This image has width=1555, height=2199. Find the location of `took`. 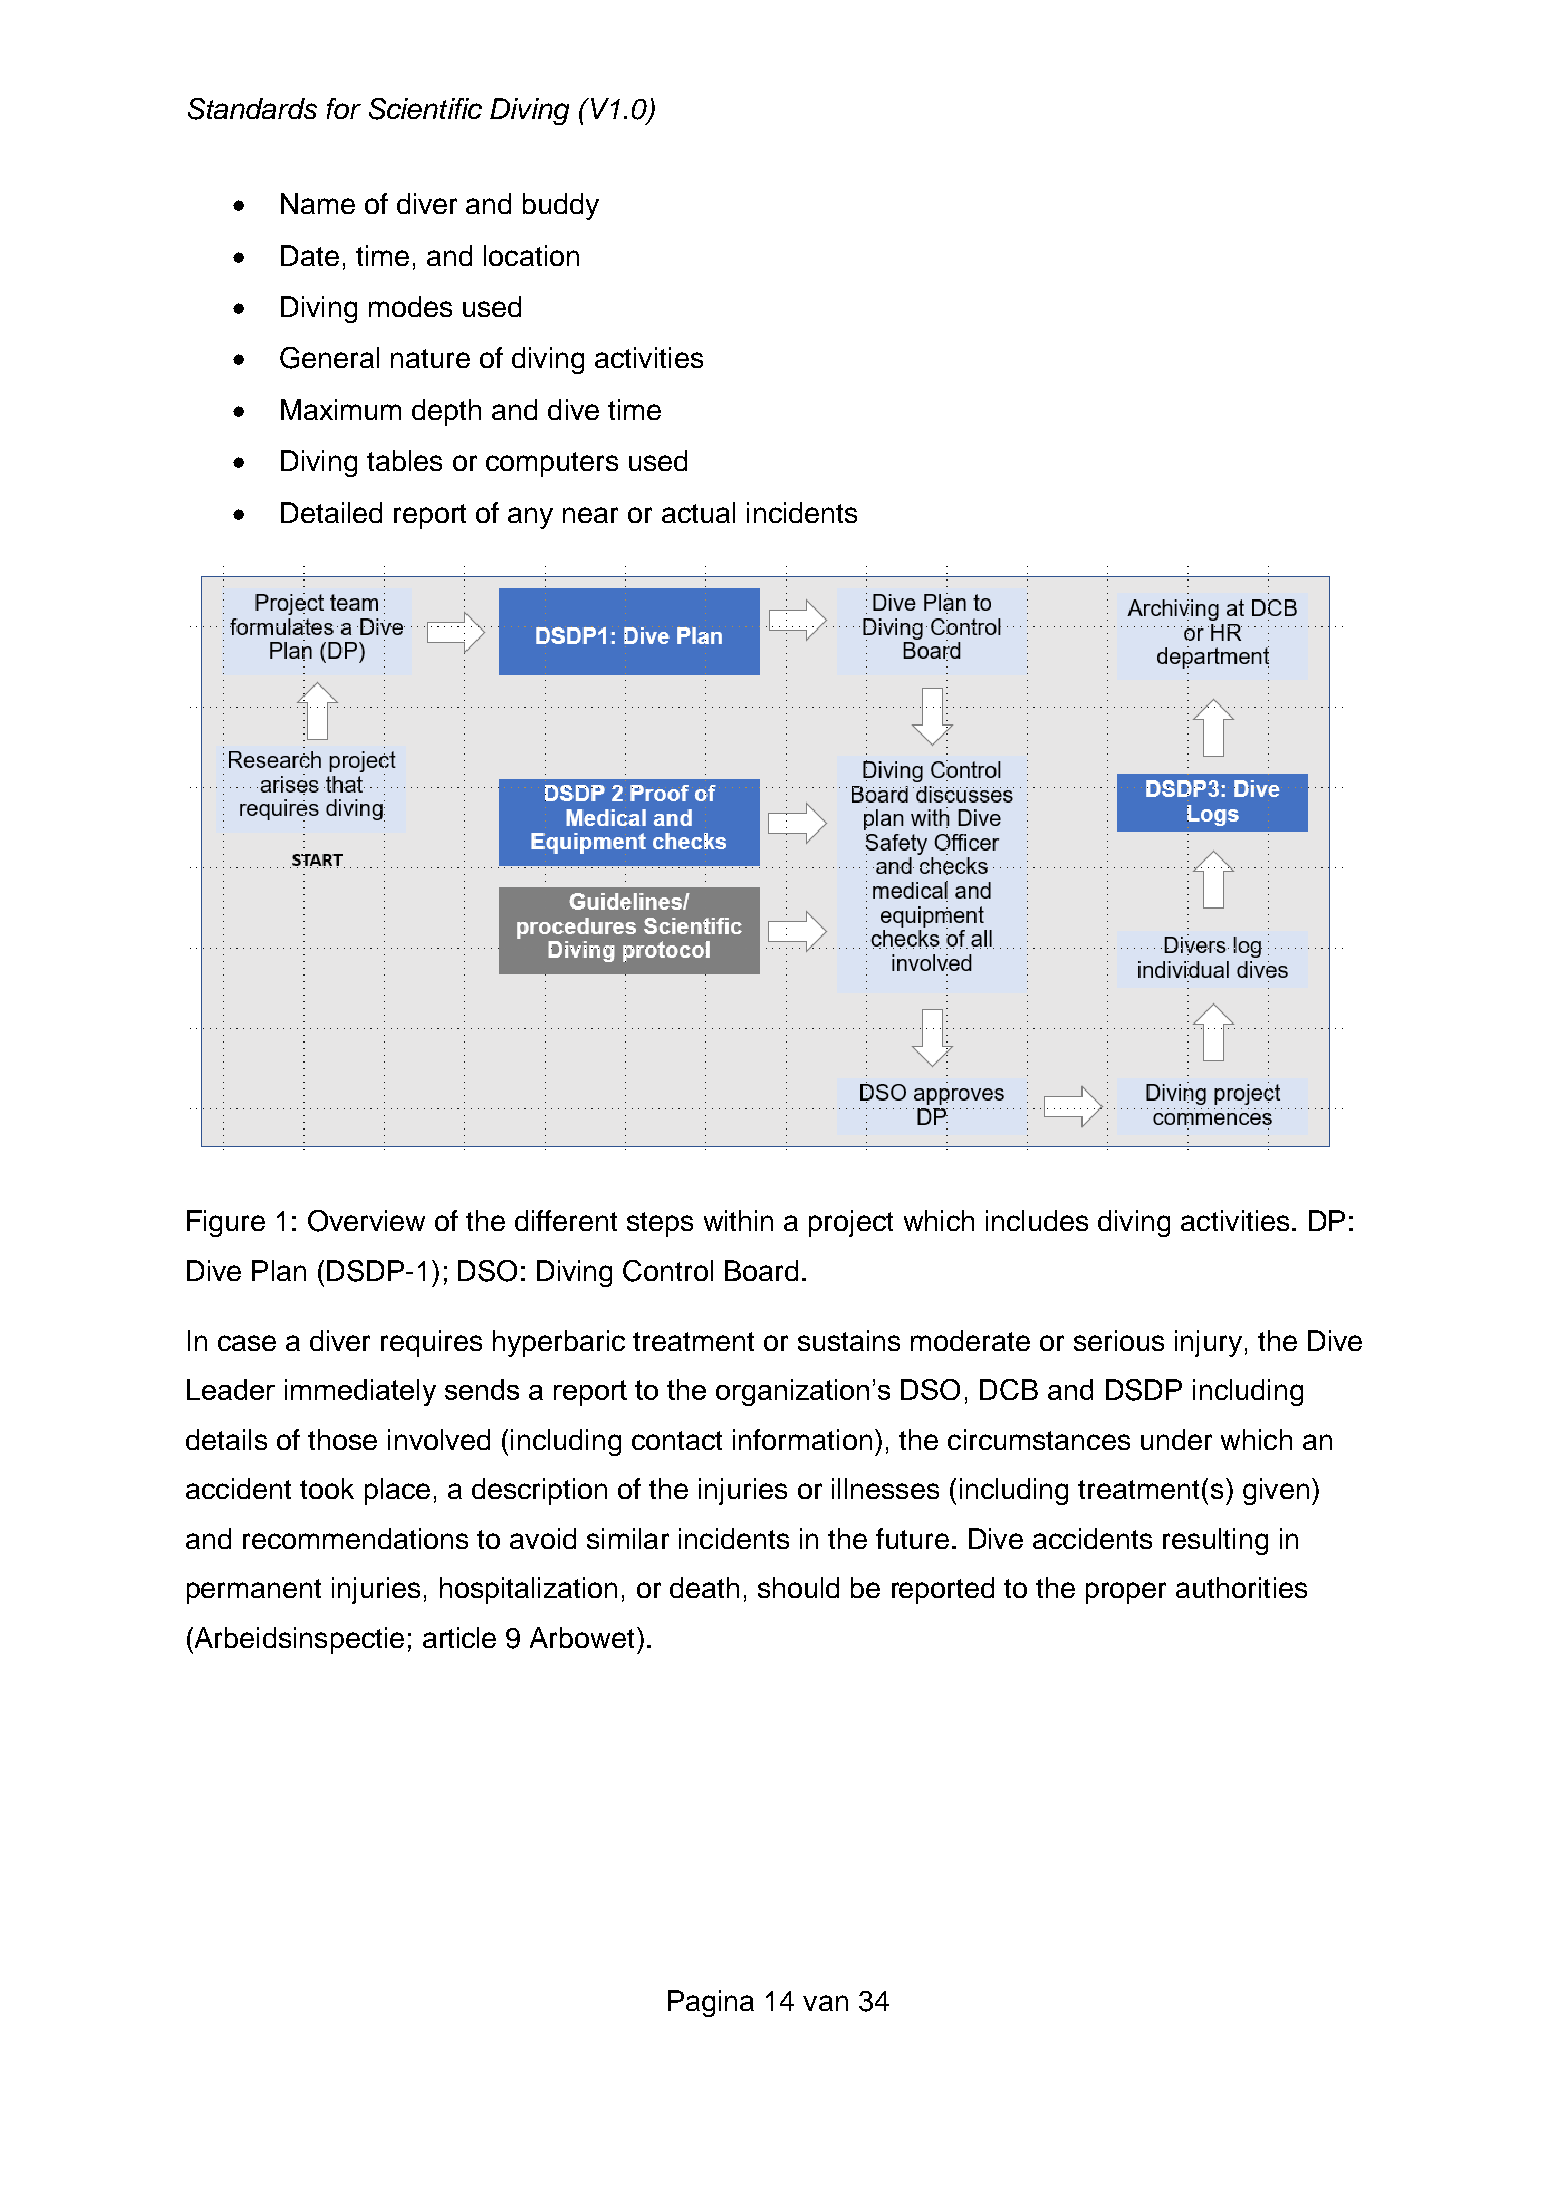

took is located at coordinates (327, 1488).
